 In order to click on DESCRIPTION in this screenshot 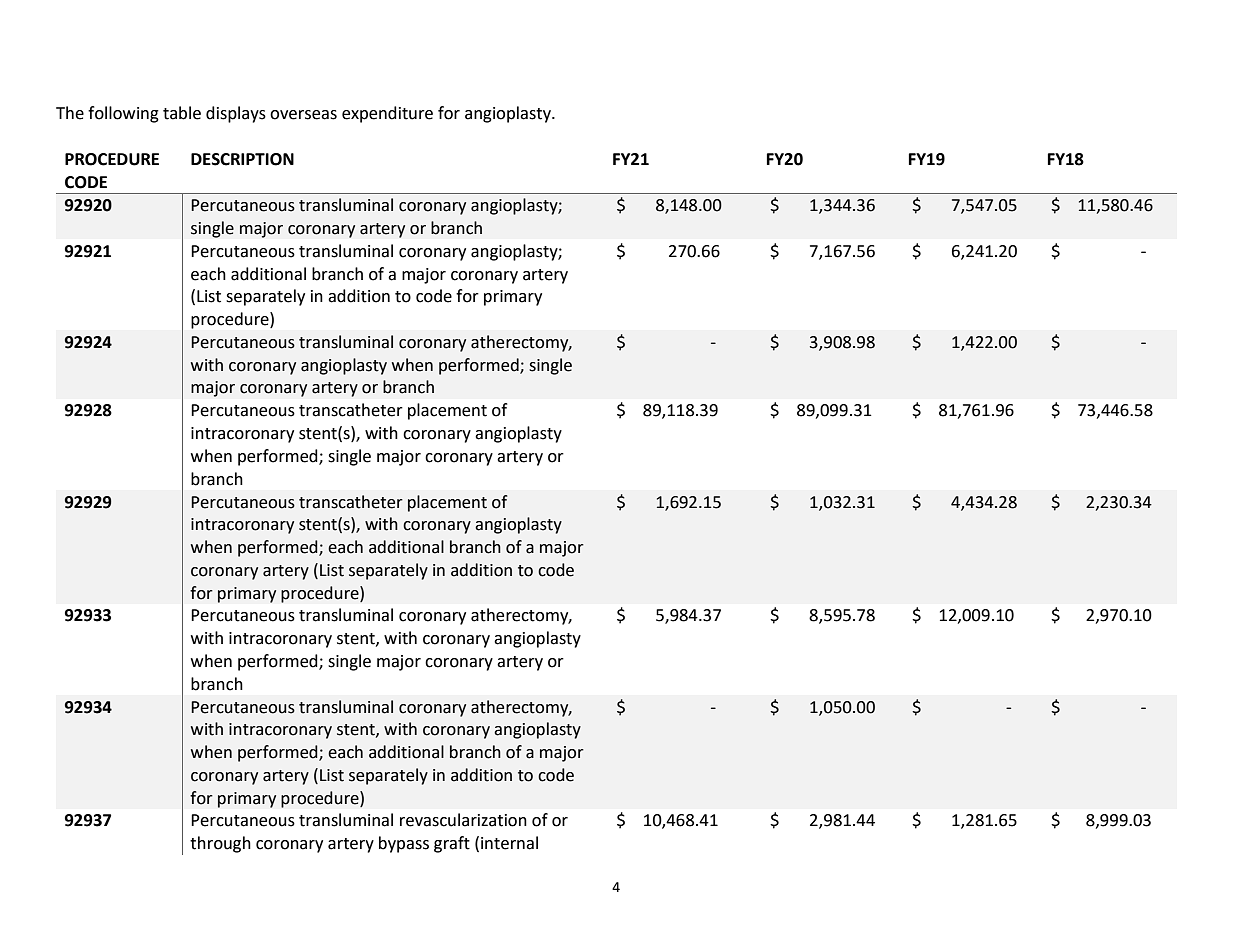, I will do `click(242, 159)`.
